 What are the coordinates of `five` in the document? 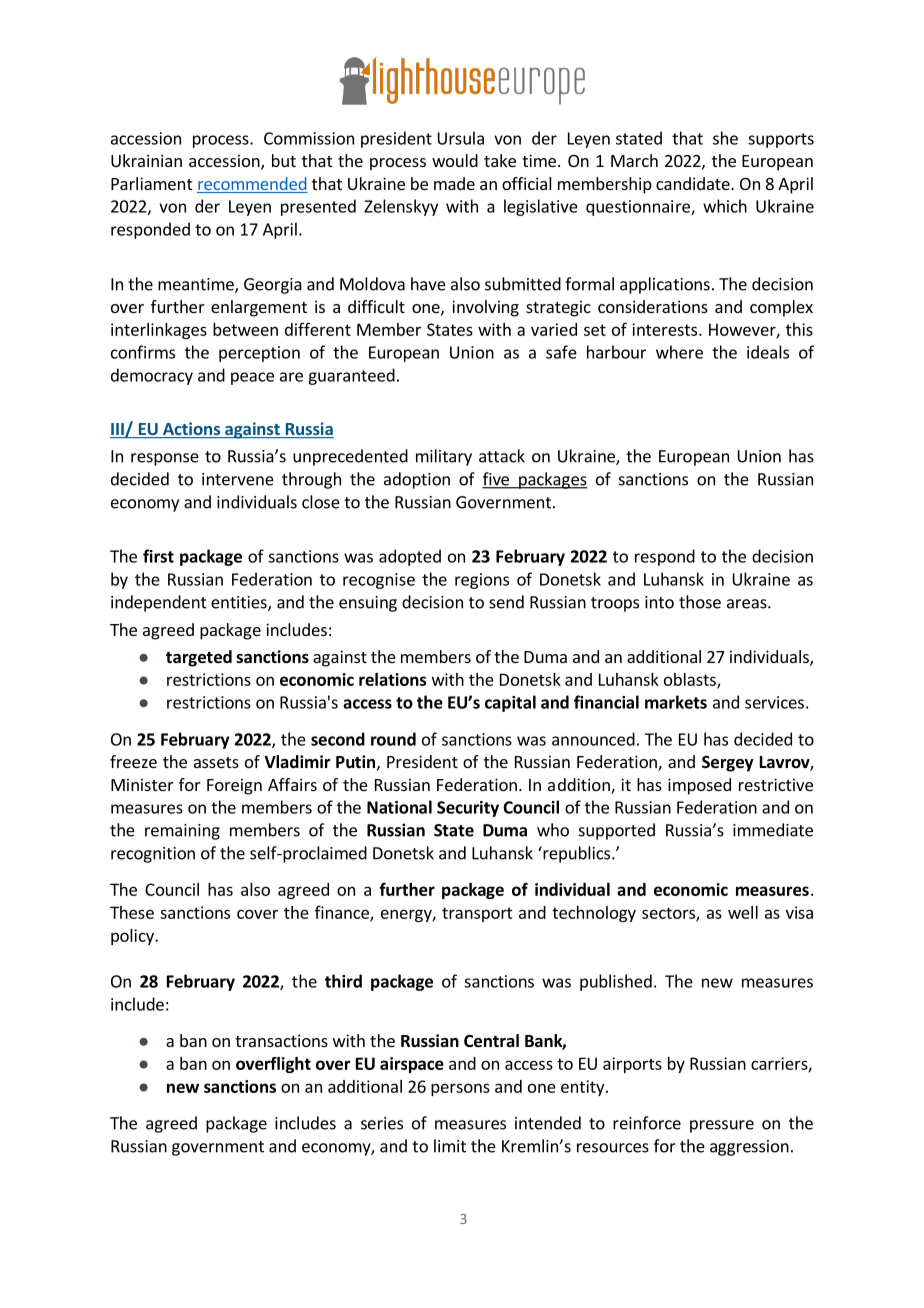 It's located at (496, 480).
